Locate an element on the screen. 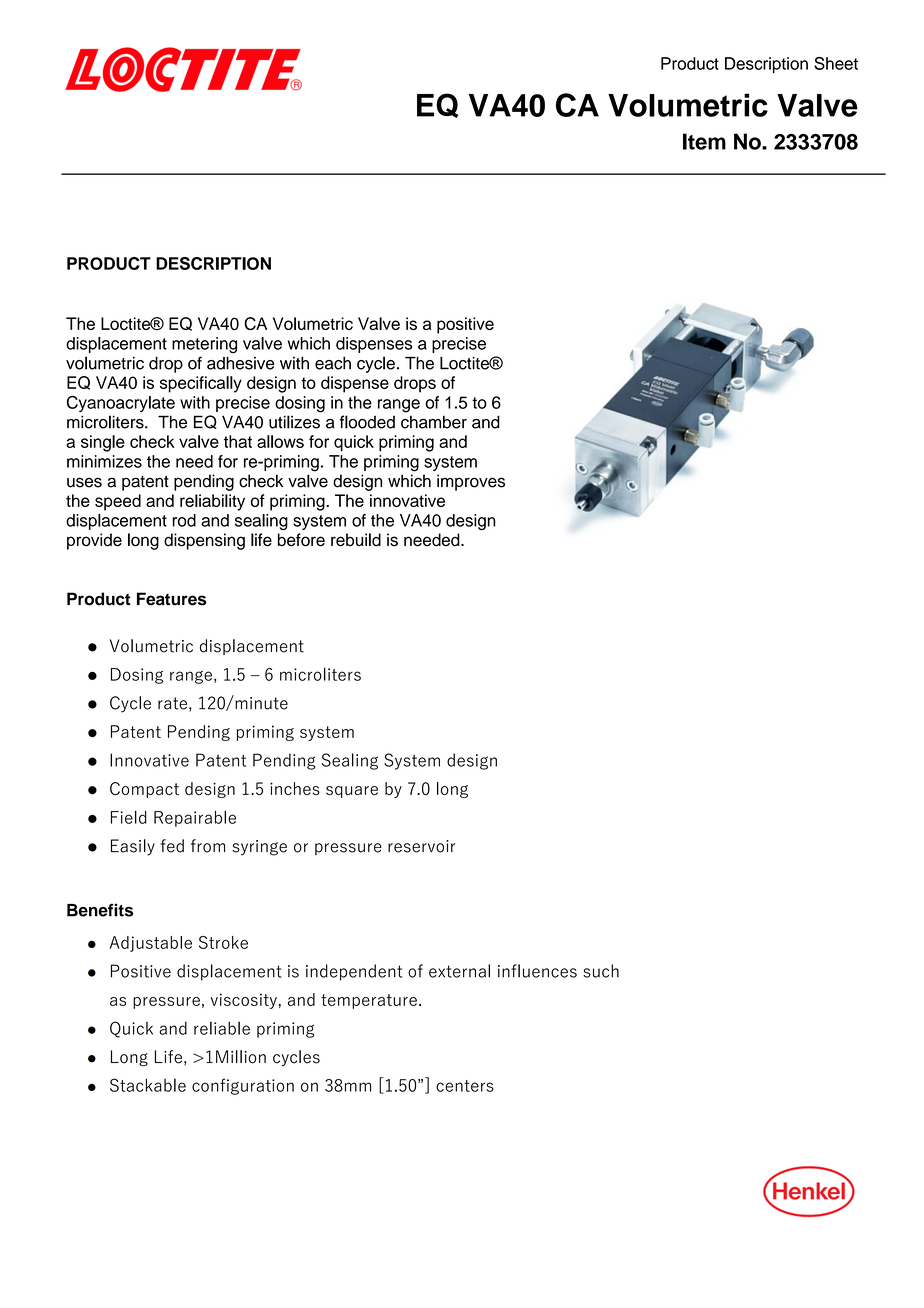 This screenshot has width=924, height=1308. specifically is located at coordinates (201, 384).
